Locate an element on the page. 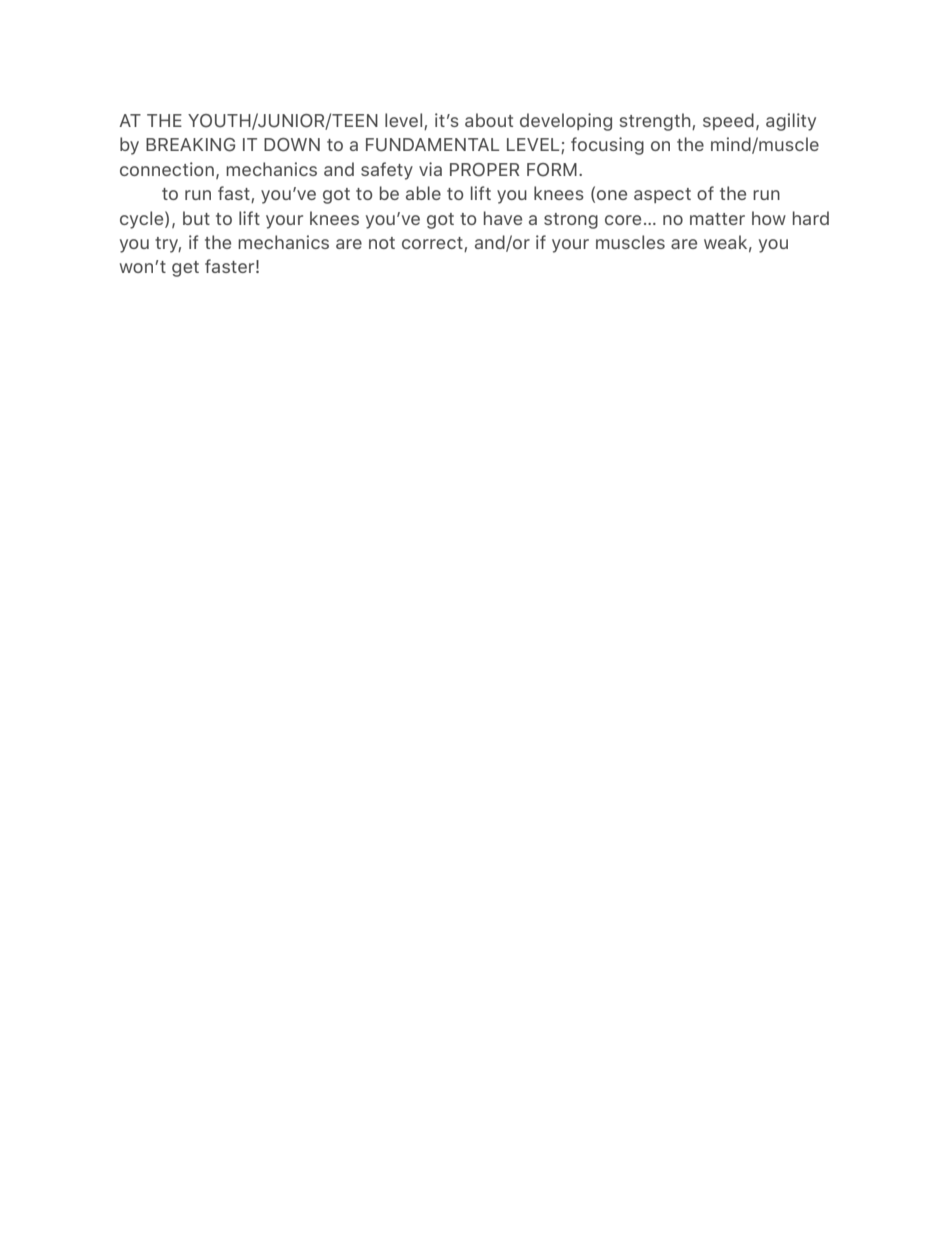 Image resolution: width=952 pixels, height=1233 pixels. but is located at coordinates (196, 218).
